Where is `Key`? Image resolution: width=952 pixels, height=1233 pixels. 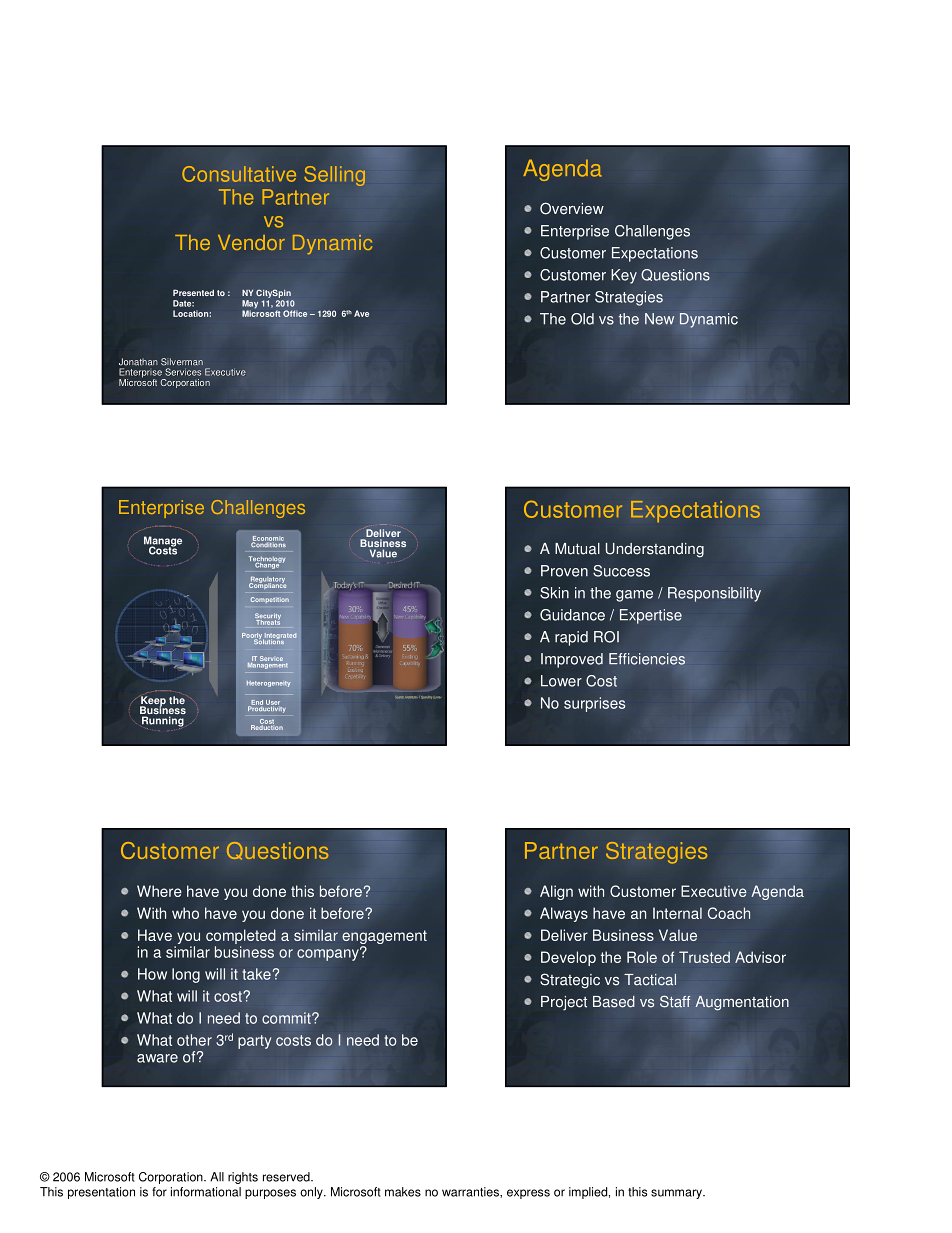
Key is located at coordinates (624, 276).
